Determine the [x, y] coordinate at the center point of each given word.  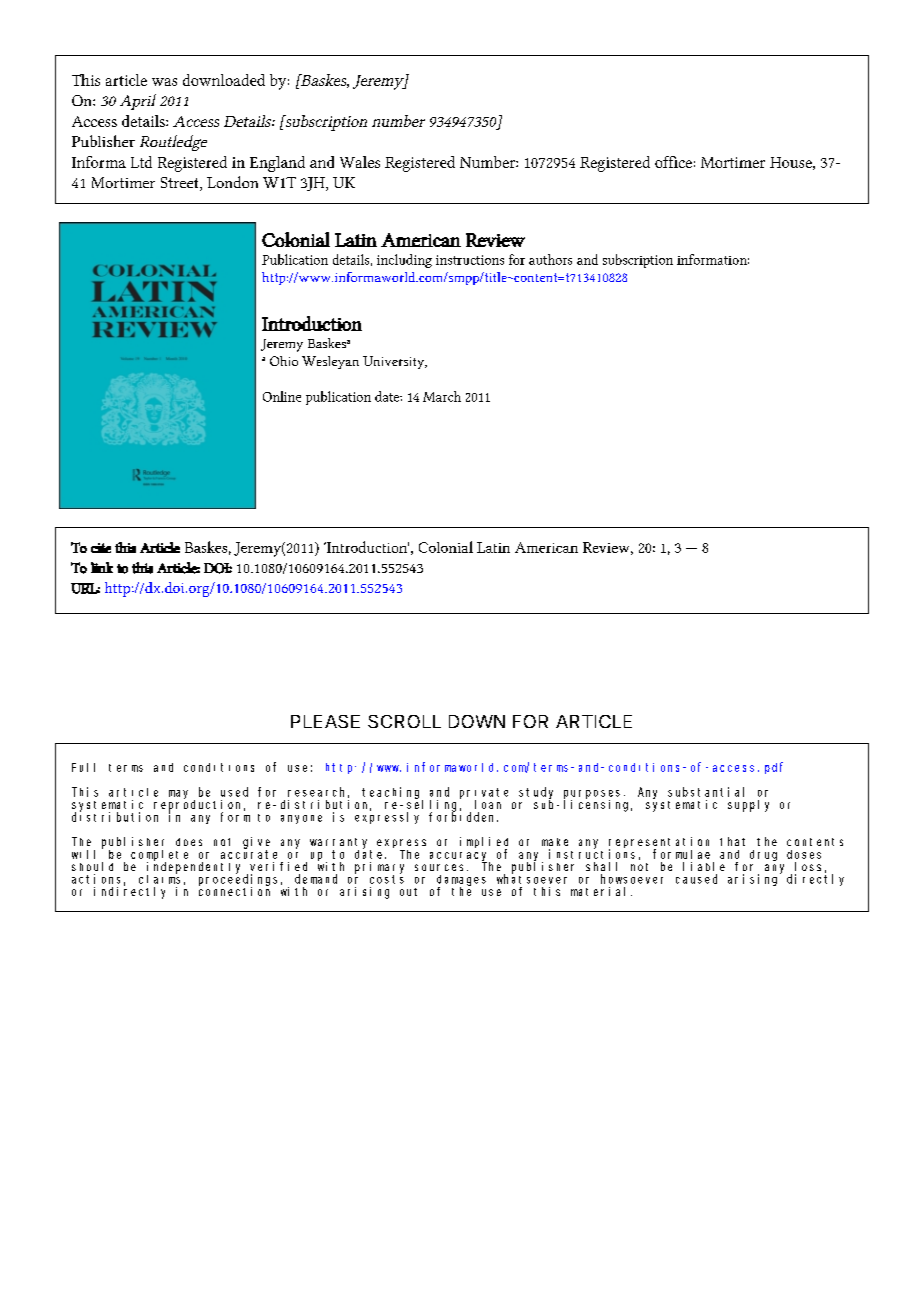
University [395, 362]
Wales [360, 162]
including [404, 261]
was [164, 82]
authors [550, 259]
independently [193, 869]
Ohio [284, 361]
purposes [592, 795]
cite [101, 548]
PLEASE [325, 721]
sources [441, 867]
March [442, 396]
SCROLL [404, 721]
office [673, 162]
